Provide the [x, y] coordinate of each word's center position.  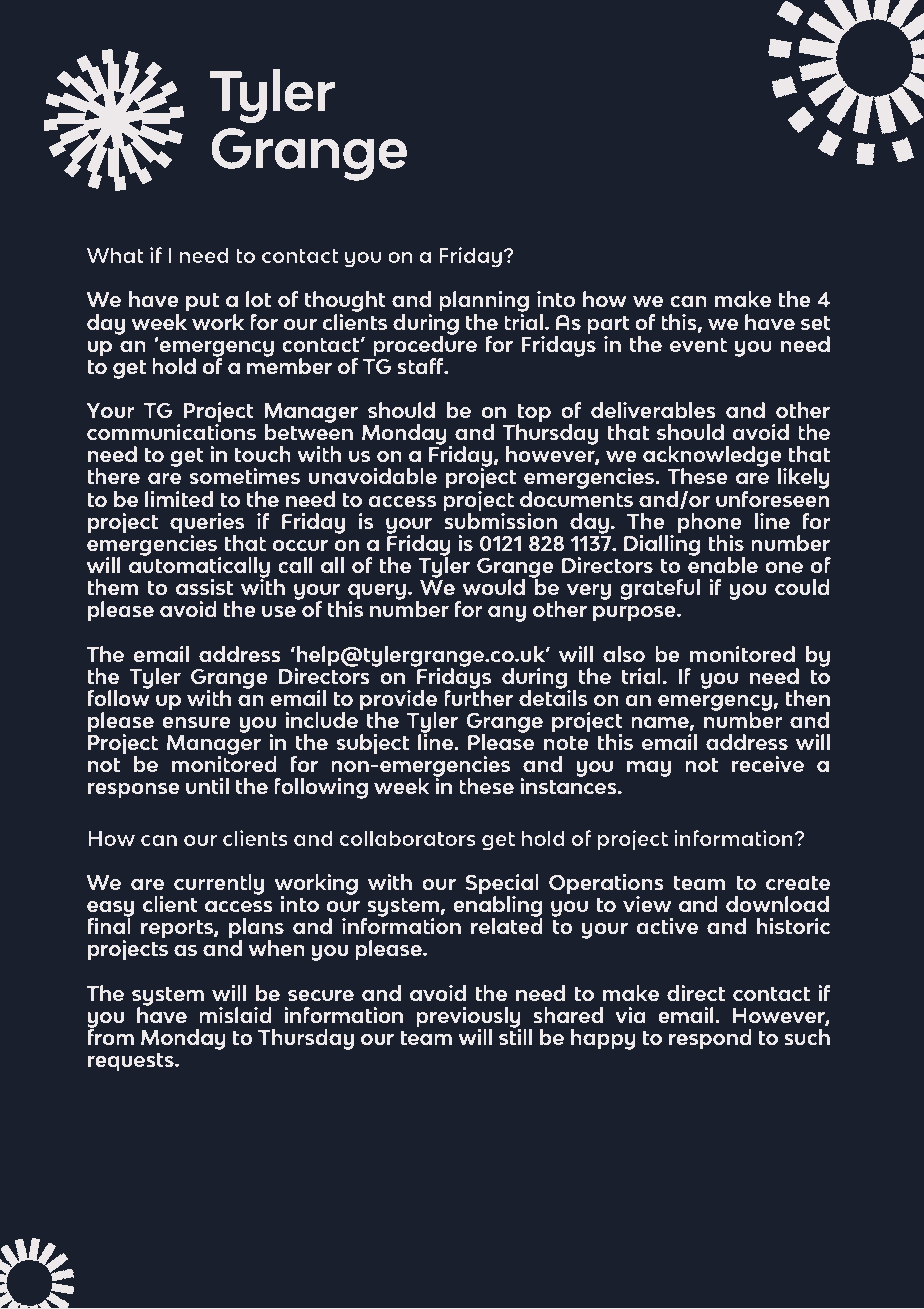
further [478, 697]
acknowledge [713, 458]
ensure [196, 722]
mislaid [235, 1015]
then [808, 698]
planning [484, 303]
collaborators [407, 838]
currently [219, 884]
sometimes [245, 476]
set [816, 323]
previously [468, 1018]
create [798, 883]
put [202, 302]
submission [500, 520]
